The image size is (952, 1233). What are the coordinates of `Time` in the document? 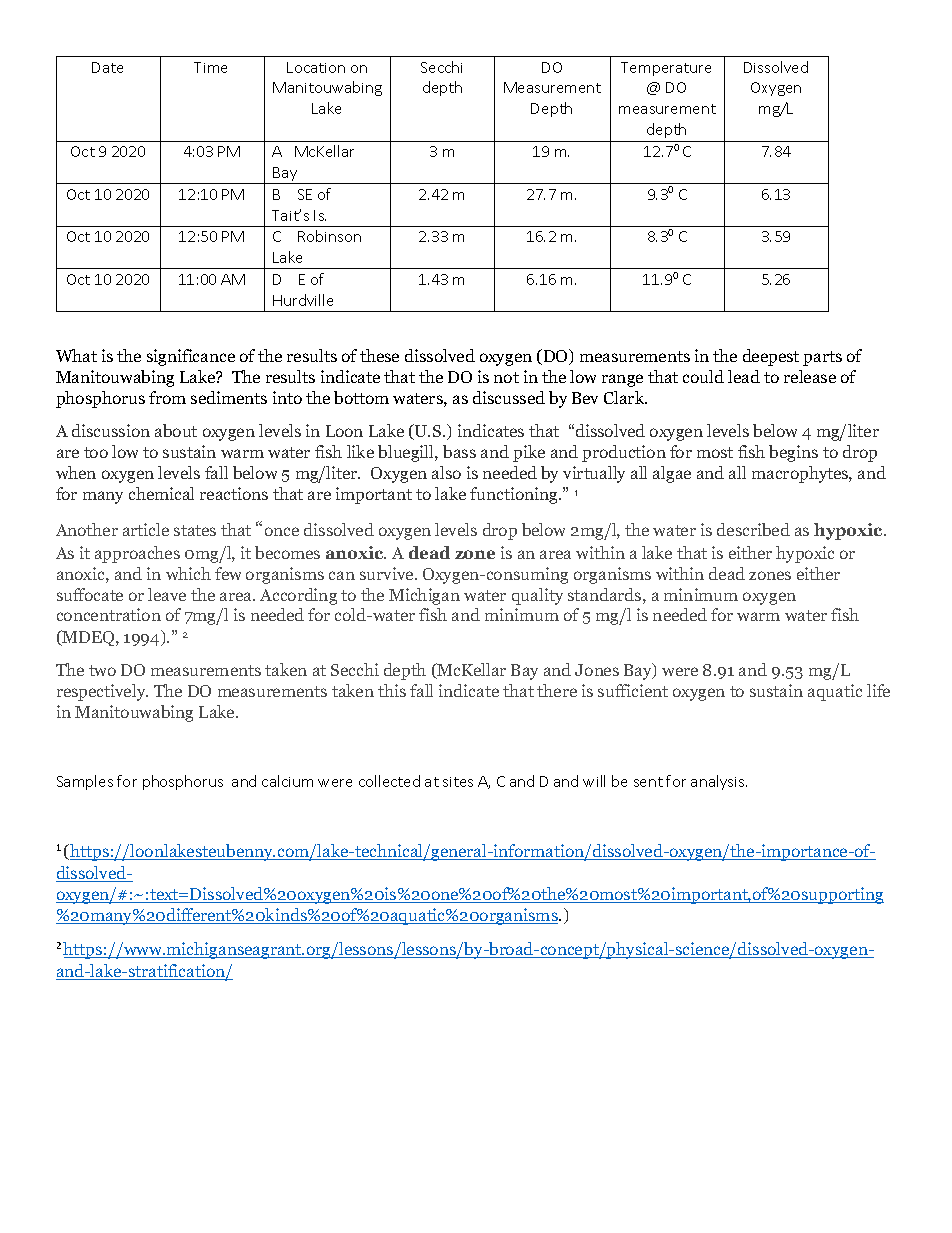 It's located at (210, 67).
